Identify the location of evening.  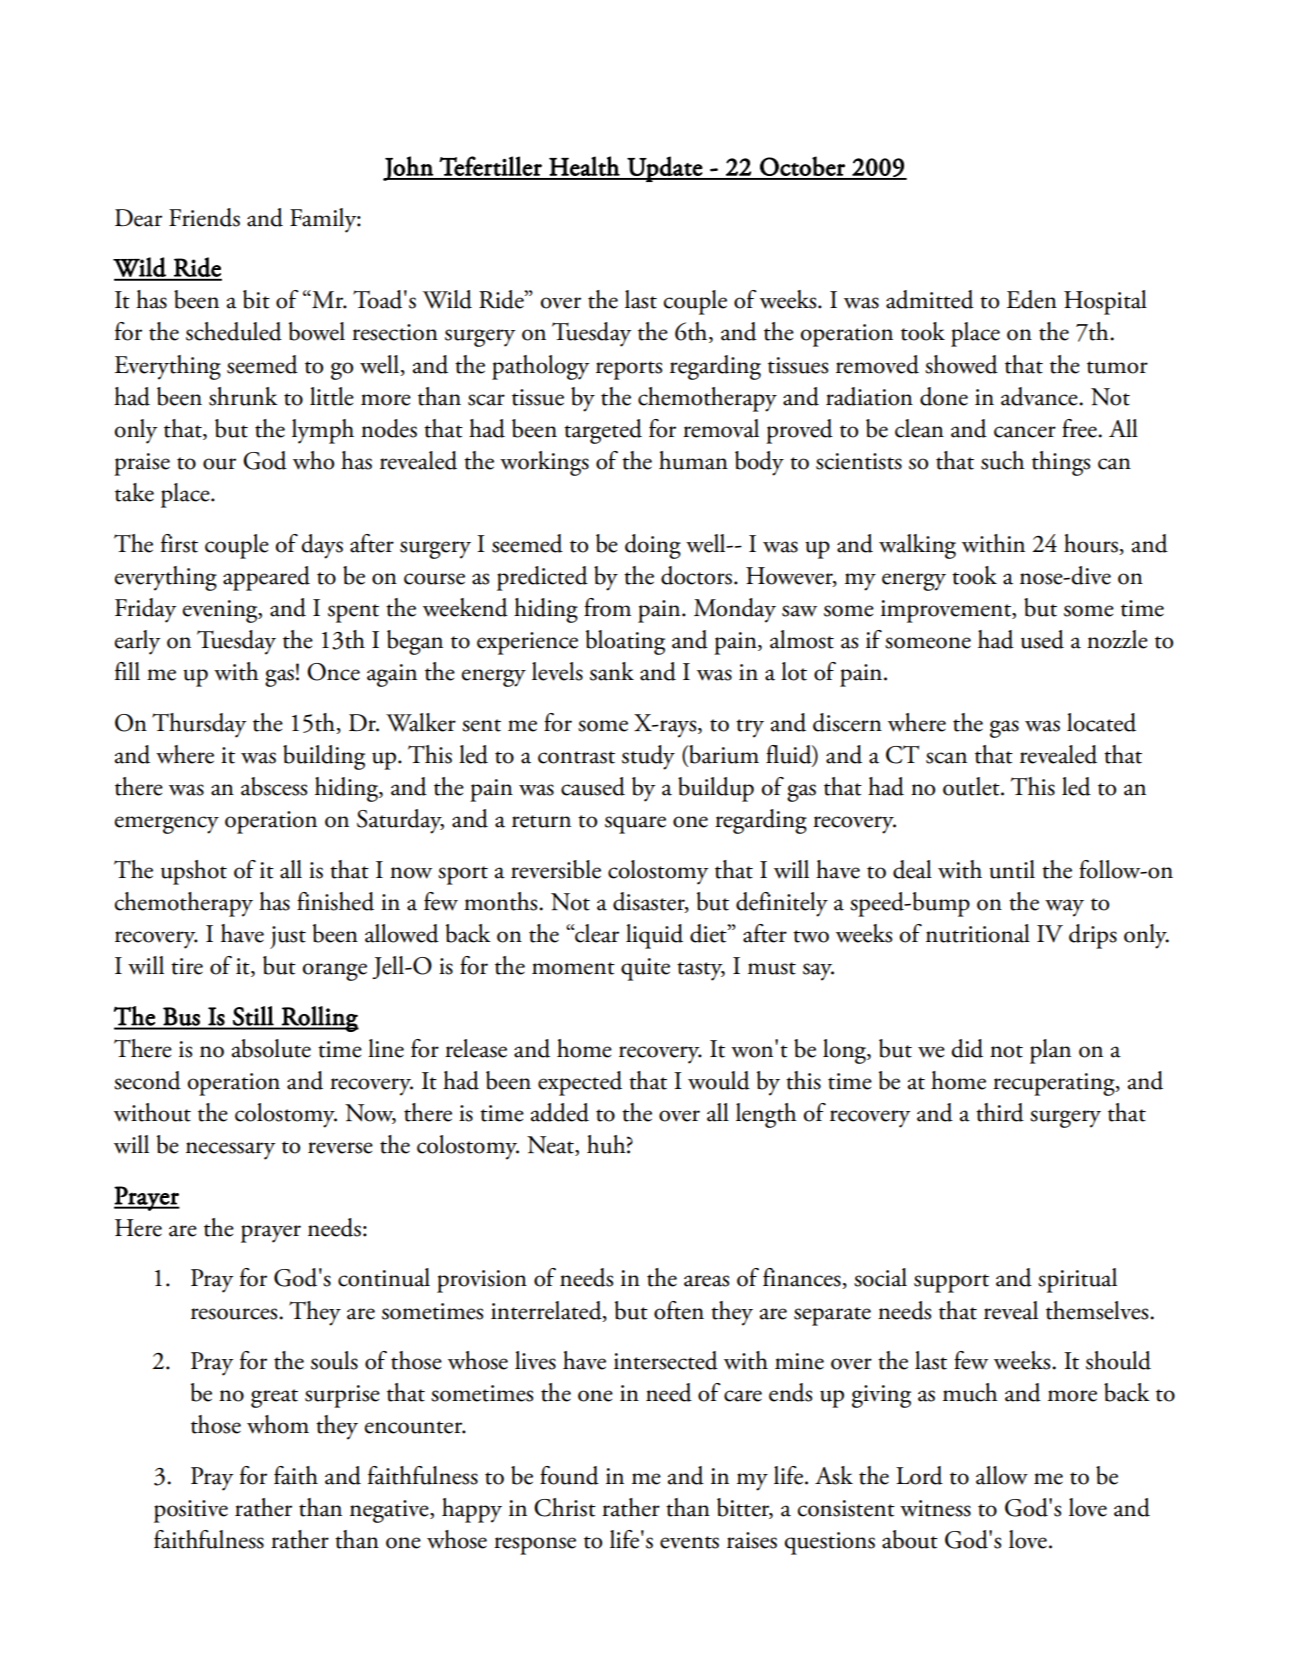
(221, 611).
